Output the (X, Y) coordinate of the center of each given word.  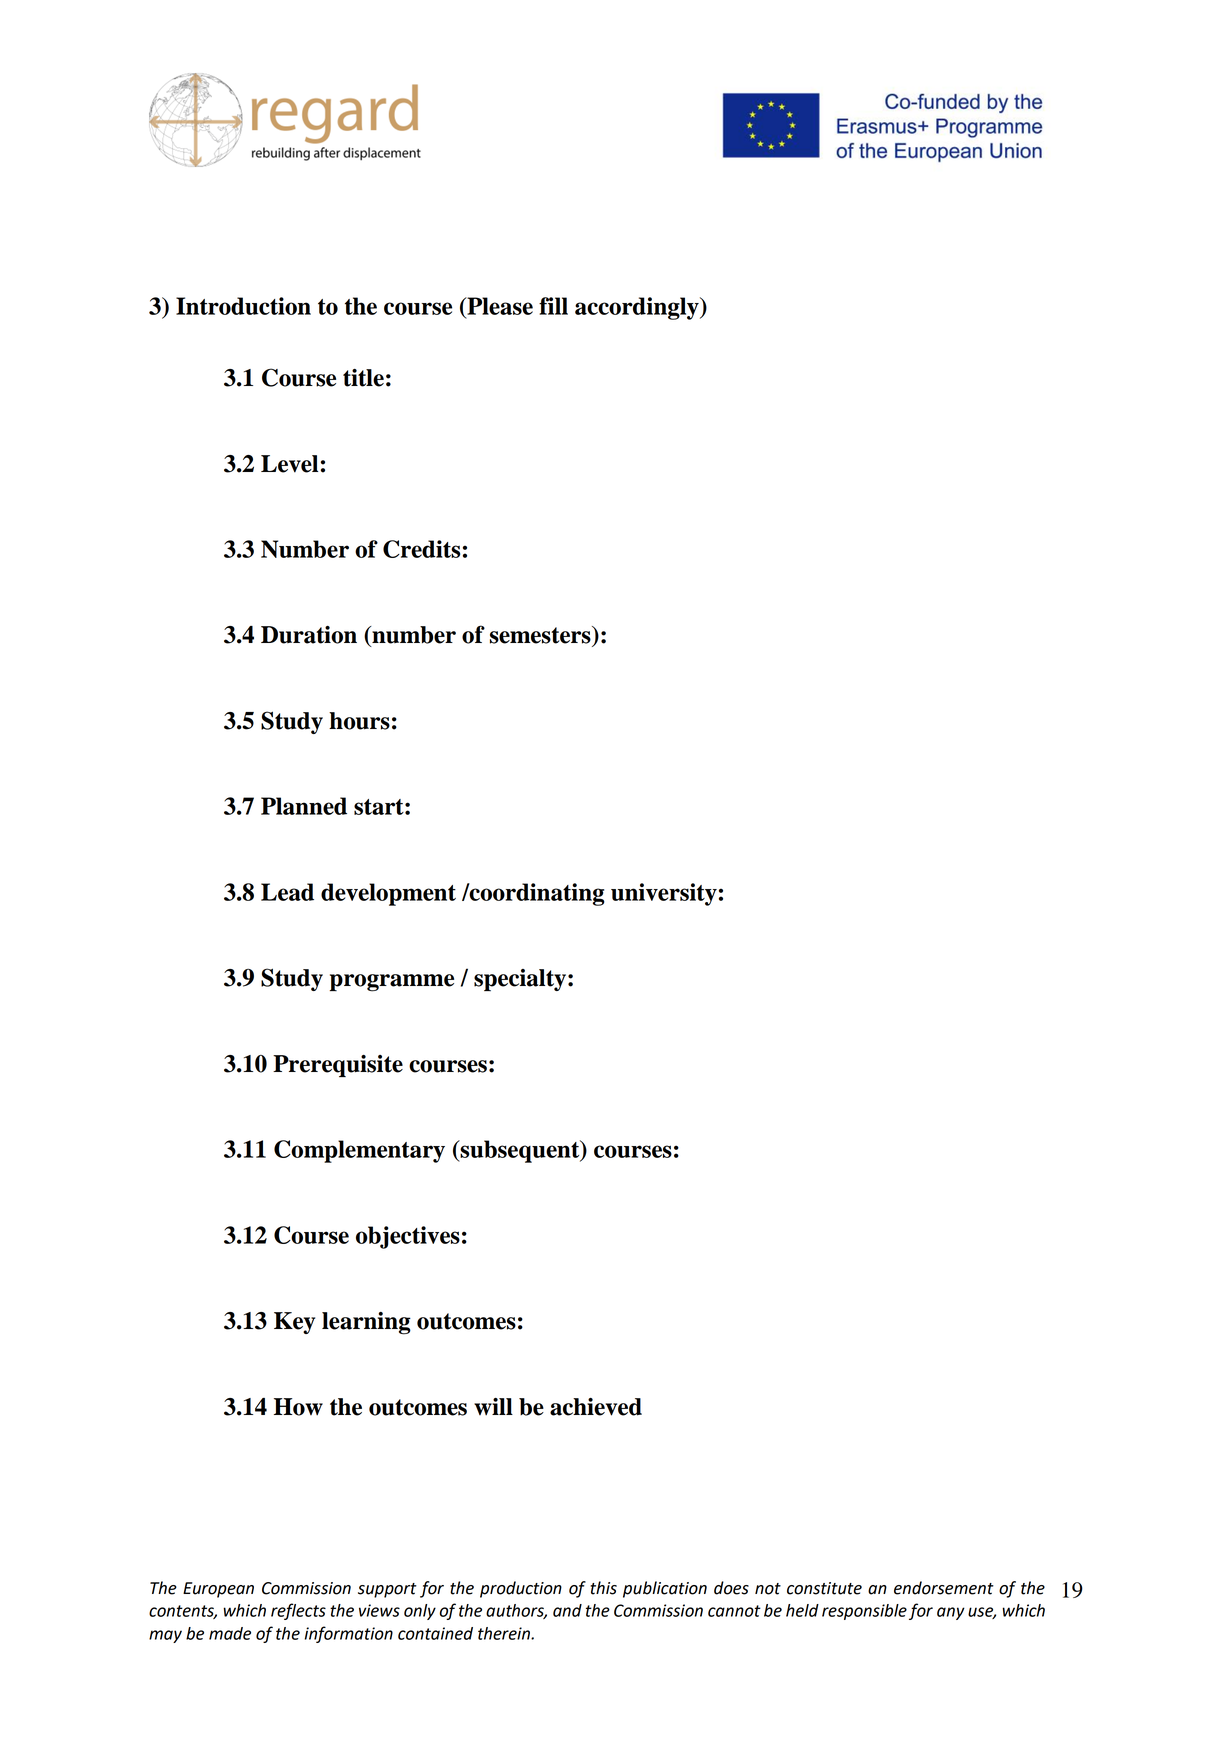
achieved (596, 1407)
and (567, 1610)
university (664, 894)
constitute (824, 1588)
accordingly (638, 308)
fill (553, 306)
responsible (864, 1612)
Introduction (243, 306)
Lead (287, 892)
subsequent (520, 1151)
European (218, 1590)
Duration (309, 635)
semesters (541, 635)
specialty (521, 980)
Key (294, 1323)
